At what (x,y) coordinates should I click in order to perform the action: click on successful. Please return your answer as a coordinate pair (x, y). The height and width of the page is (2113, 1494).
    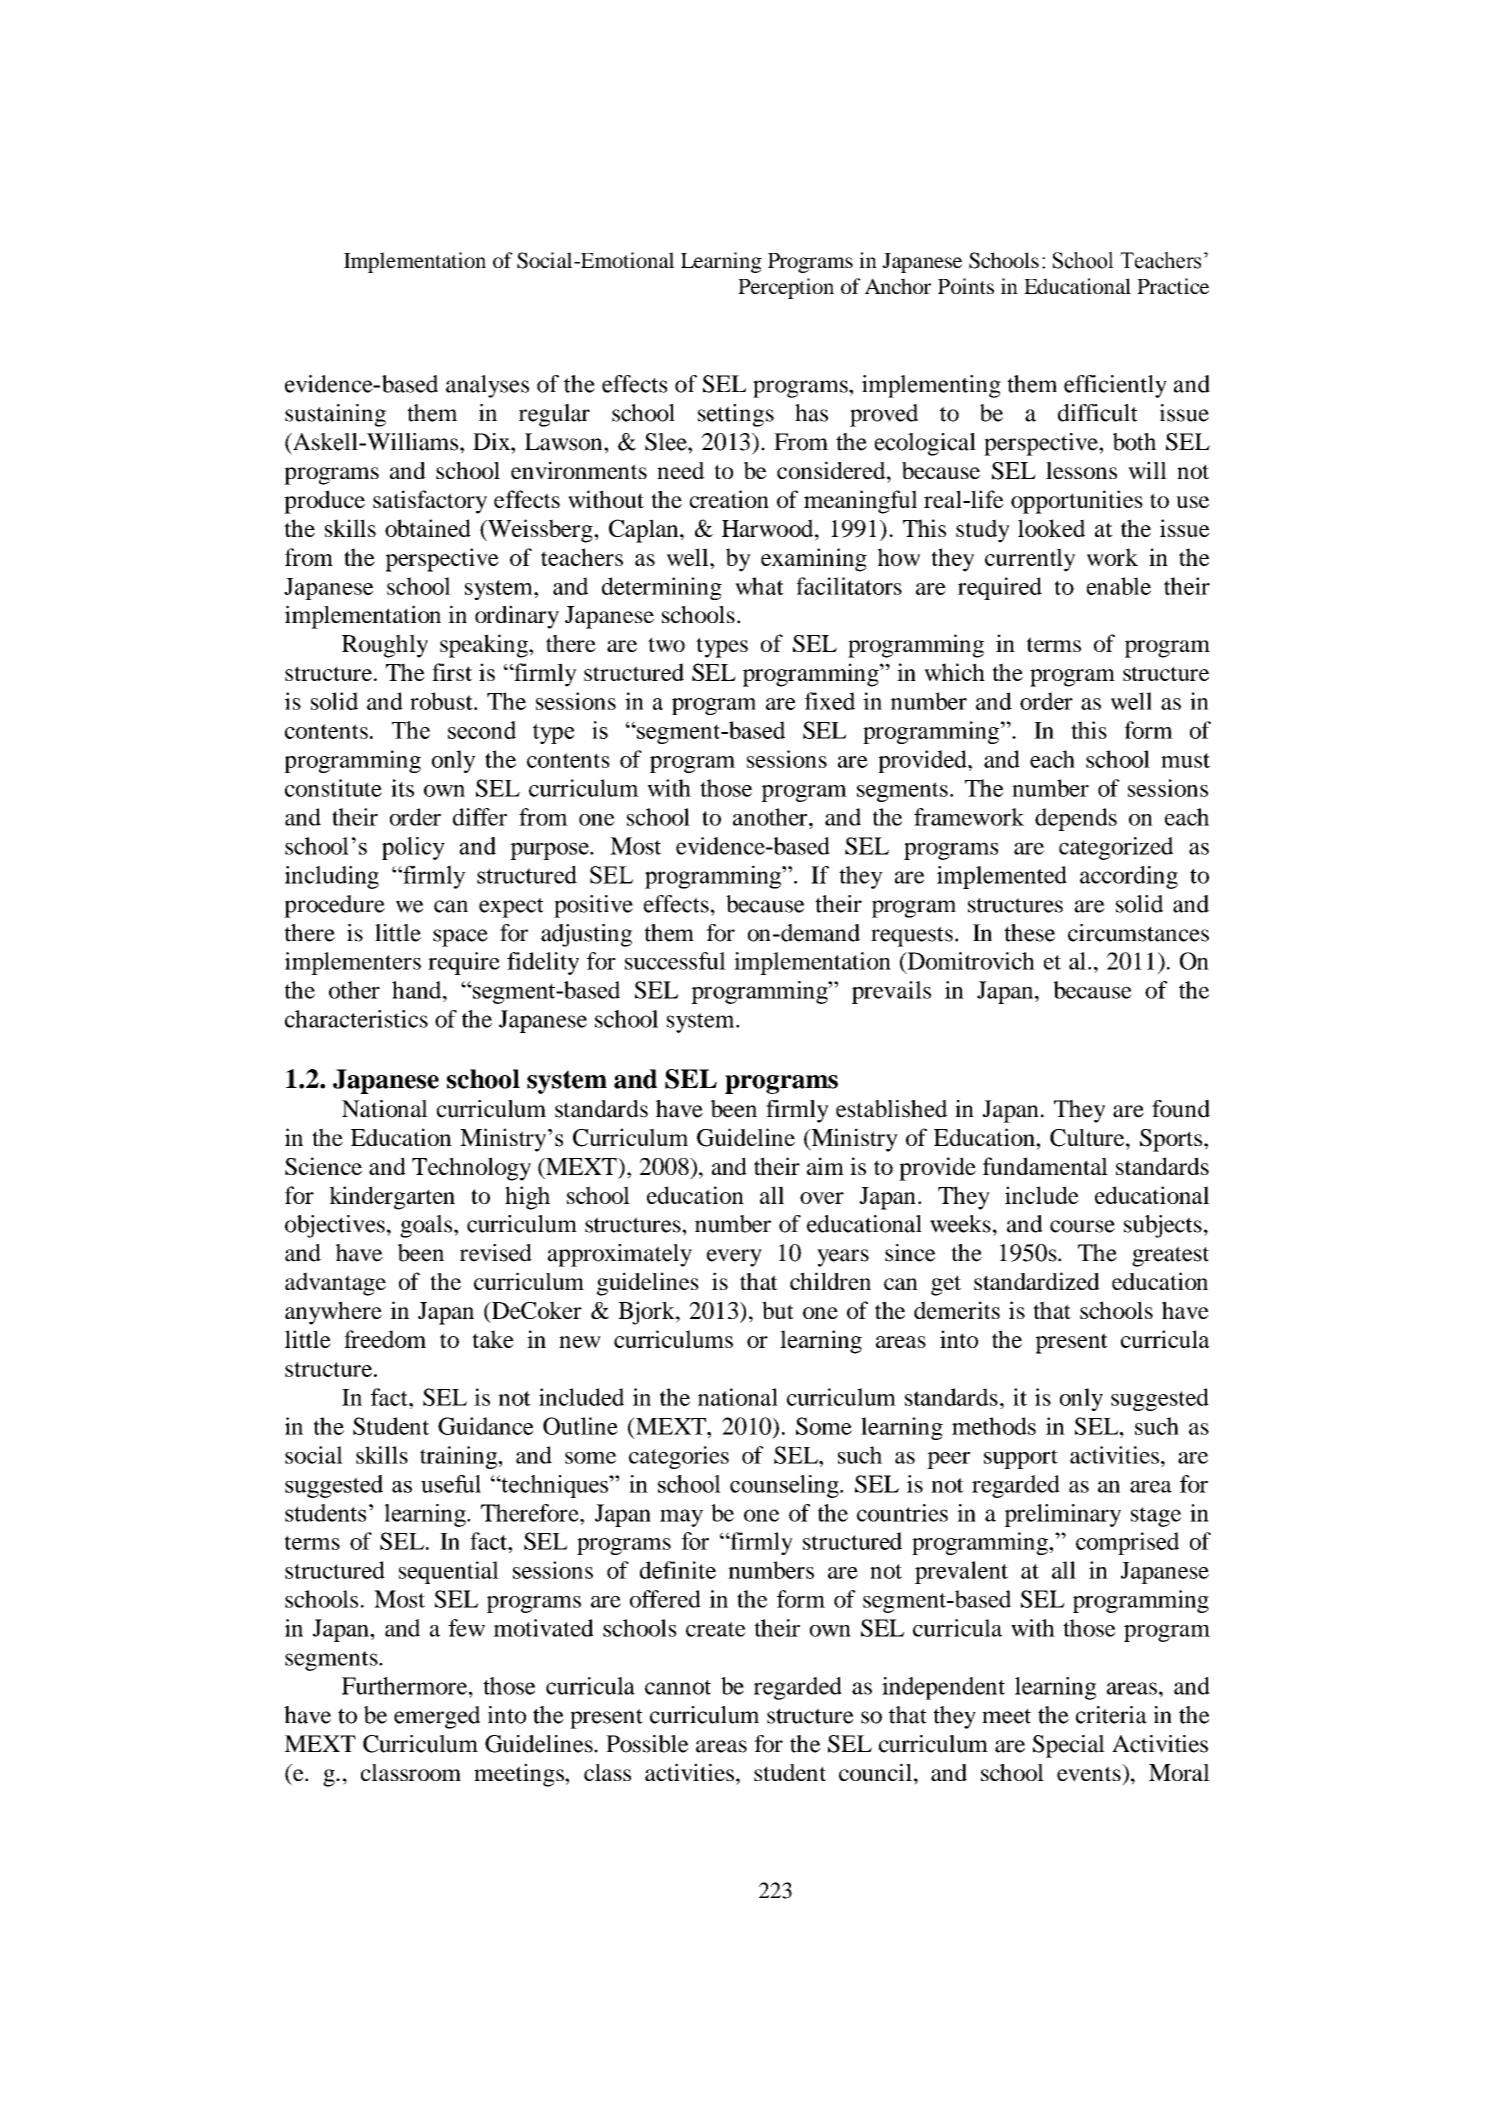
    Looking at the image, I should click on (675, 961).
